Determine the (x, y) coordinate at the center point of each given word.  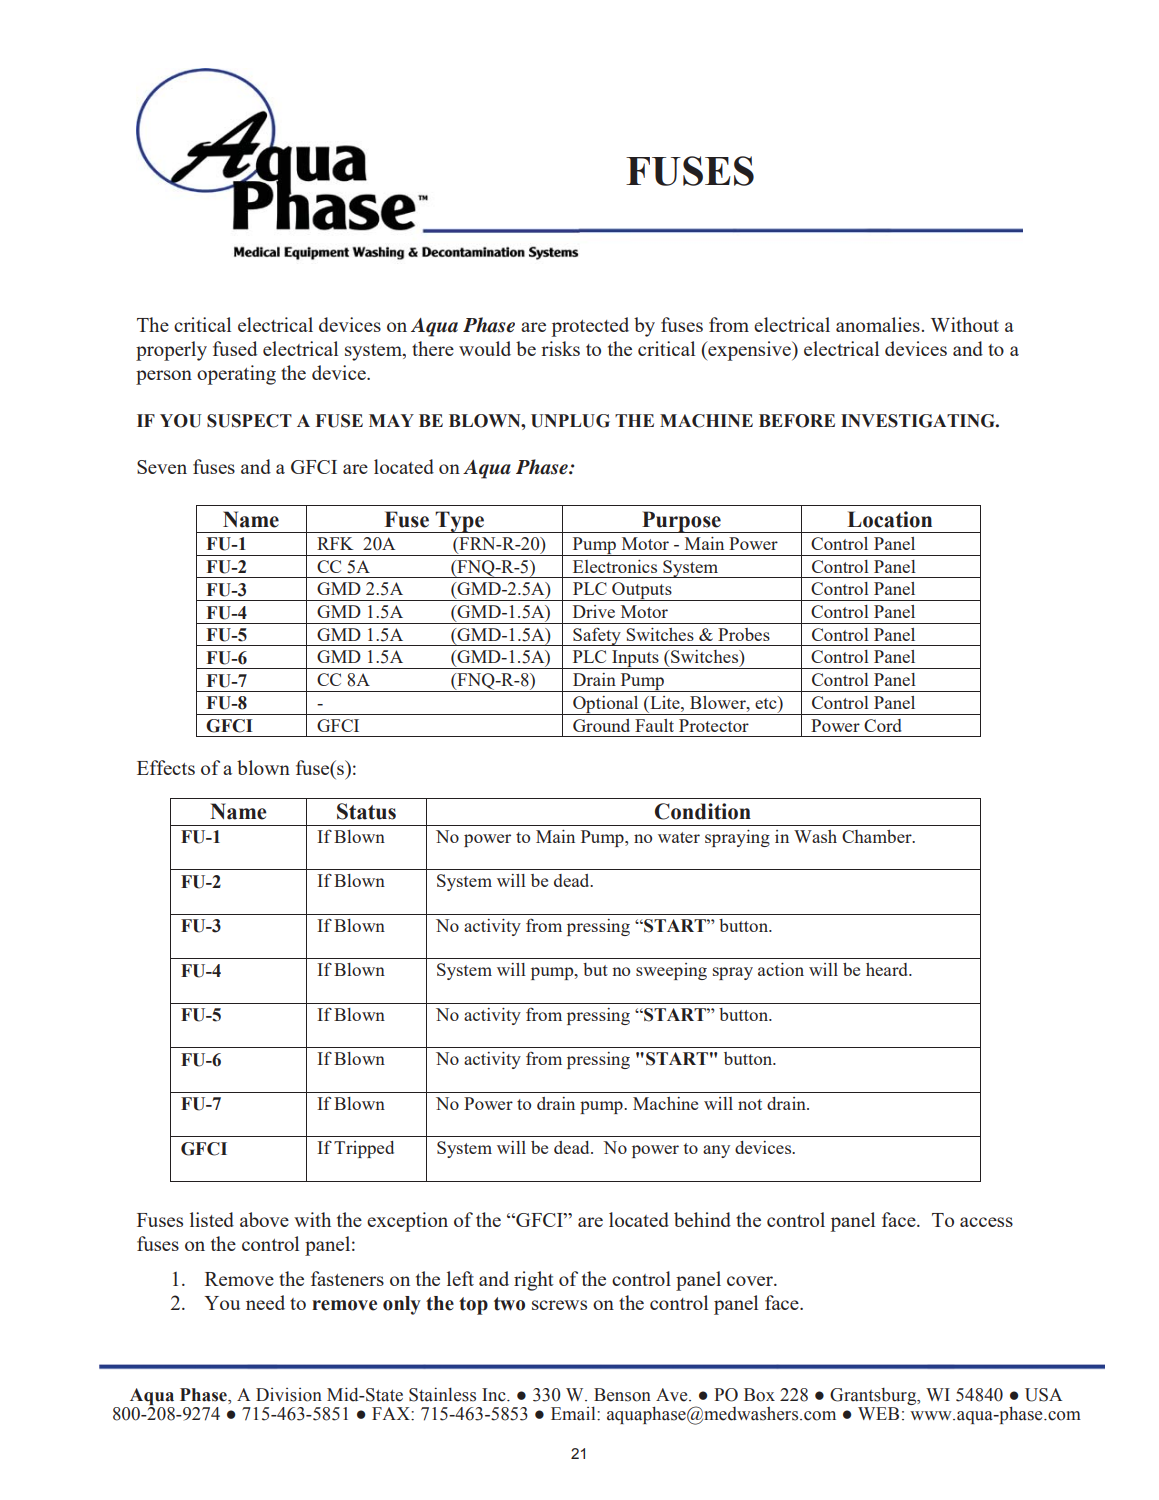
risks (560, 348)
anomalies (878, 324)
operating (236, 375)
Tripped (364, 1149)
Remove (239, 1279)
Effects (166, 767)
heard (888, 969)
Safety (597, 636)
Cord (883, 725)
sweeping (671, 971)
